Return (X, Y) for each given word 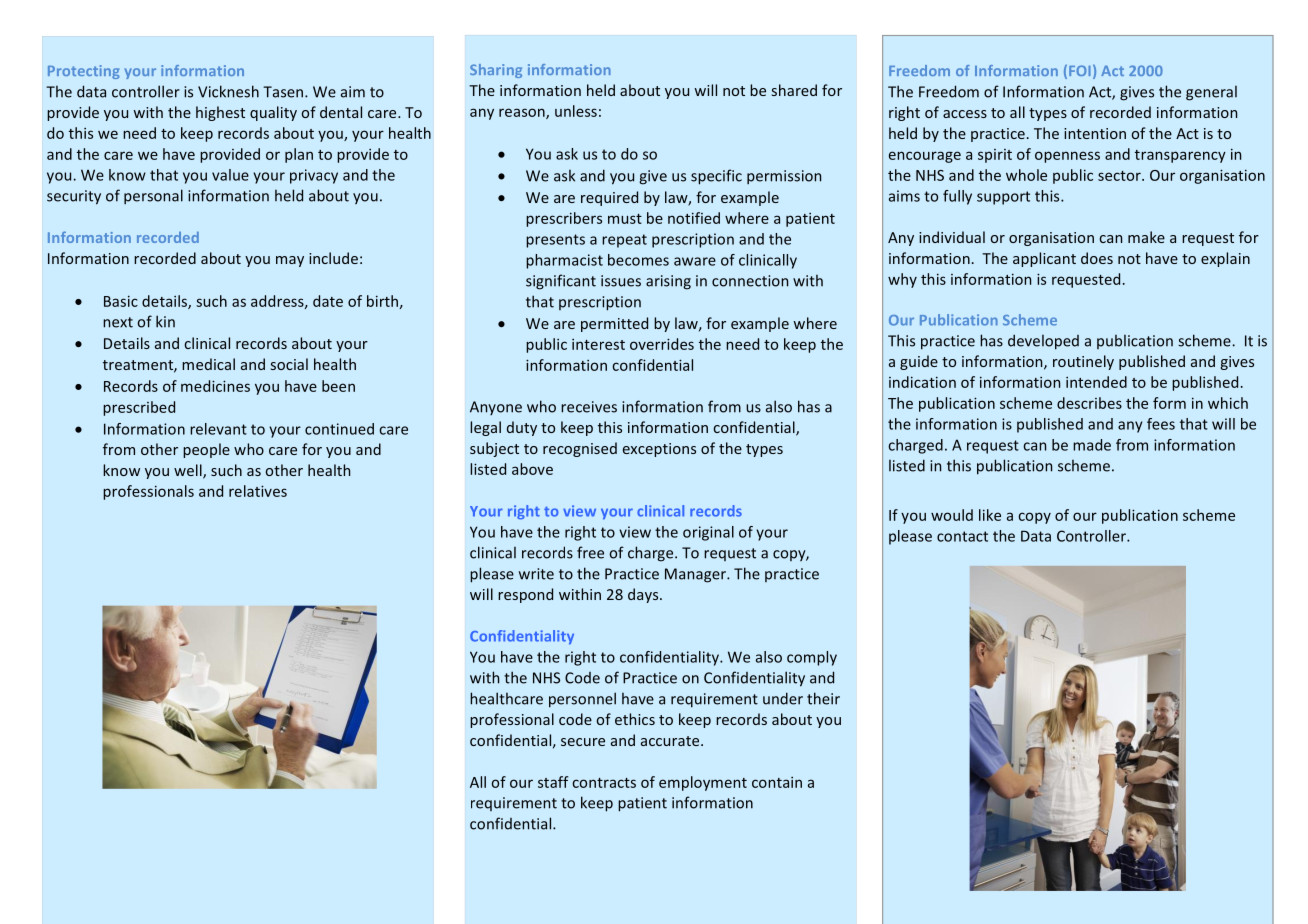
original (708, 533)
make (1146, 237)
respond (525, 595)
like (990, 515)
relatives (258, 491)
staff (553, 782)
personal (153, 196)
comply (812, 658)
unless (576, 111)
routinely (1083, 362)
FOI (1080, 70)
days (644, 595)
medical (208, 364)
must (625, 219)
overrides (662, 344)
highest (220, 113)
